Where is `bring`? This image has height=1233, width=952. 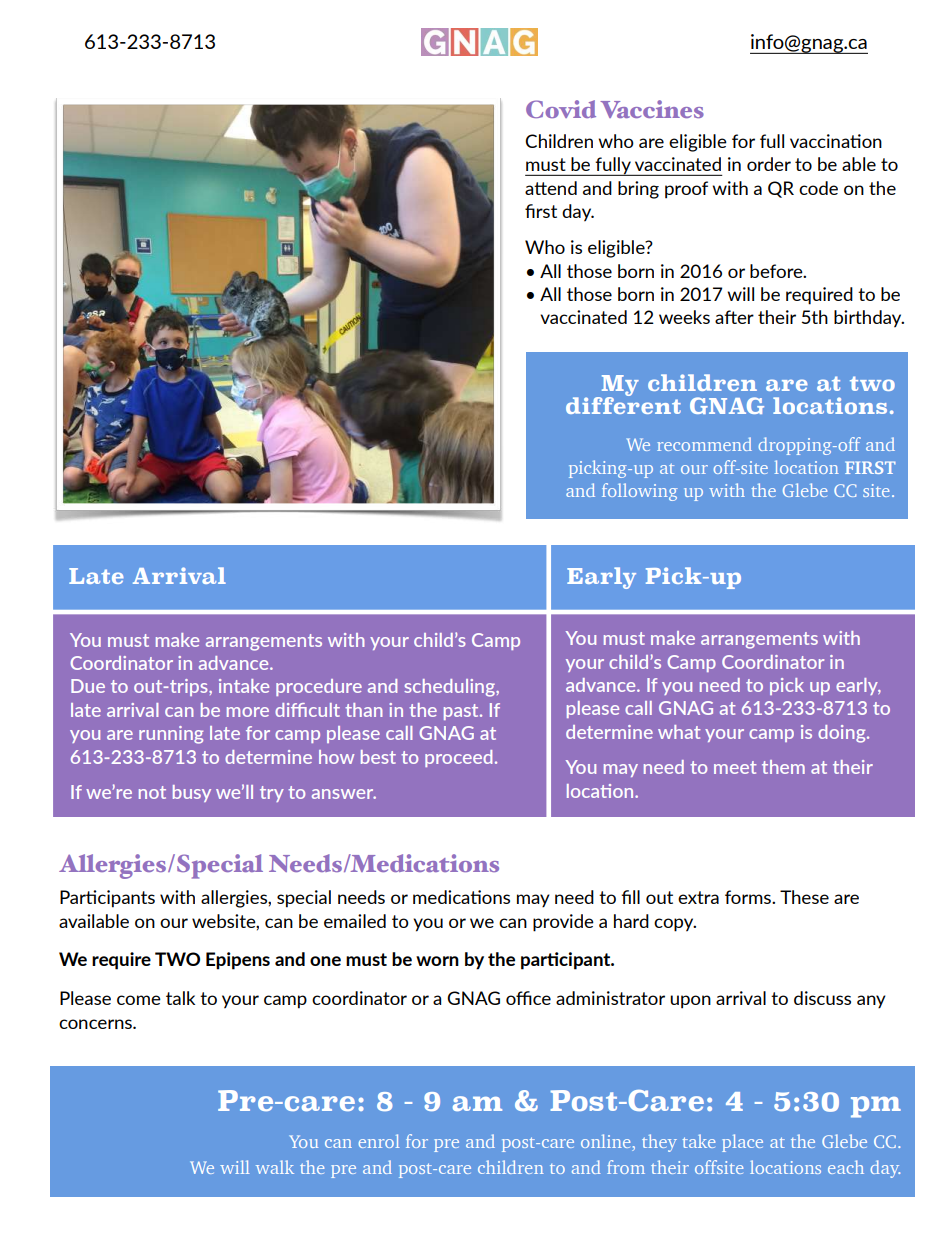 bring is located at coordinates (638, 190).
